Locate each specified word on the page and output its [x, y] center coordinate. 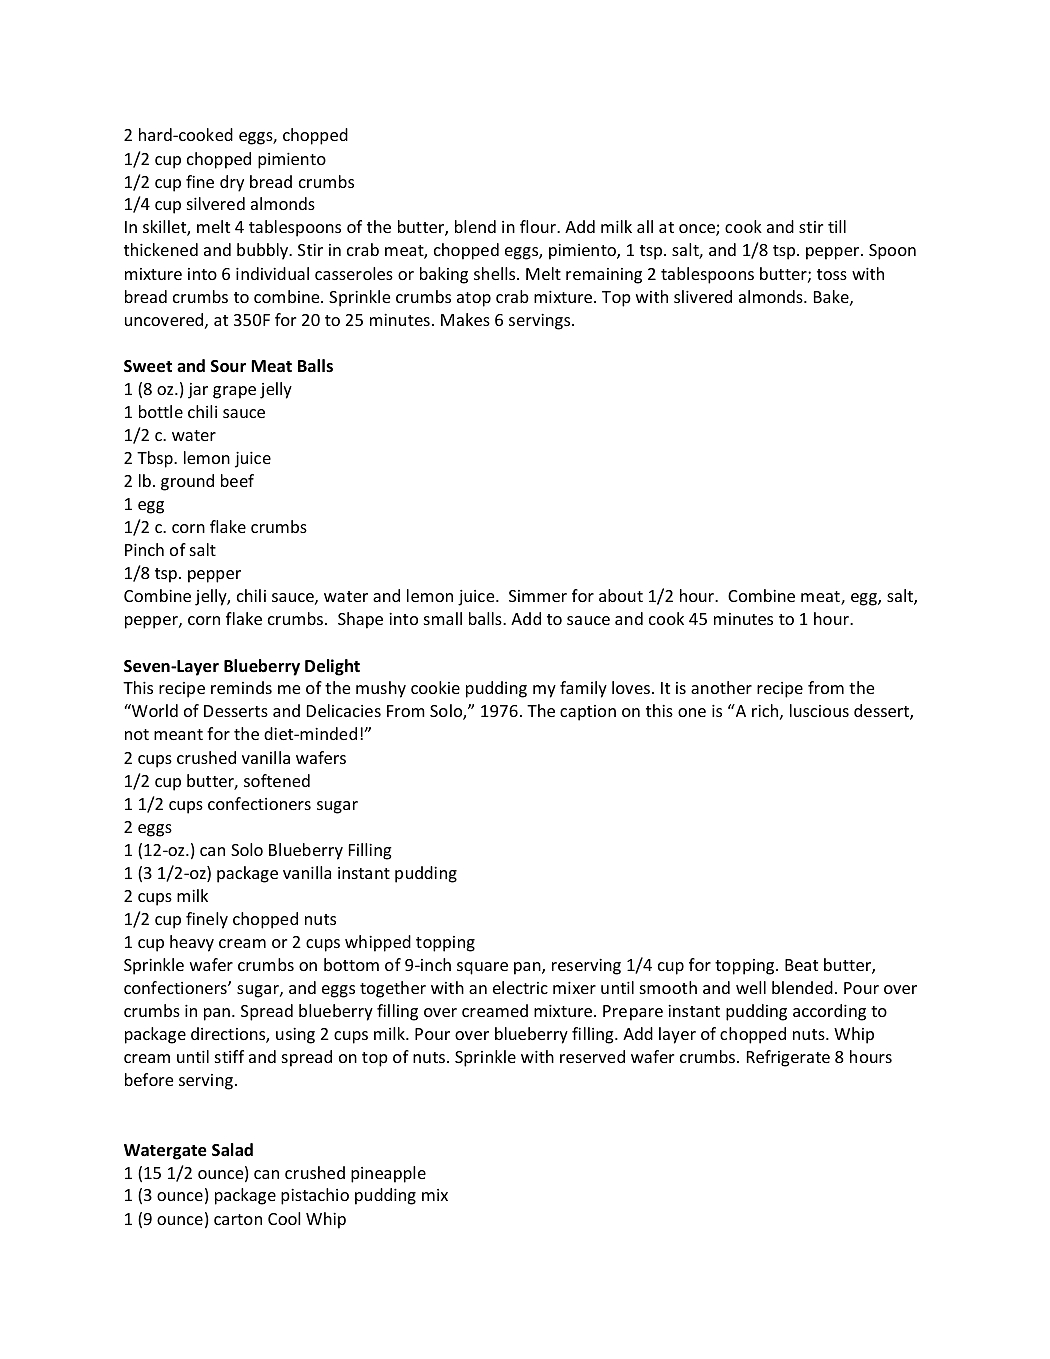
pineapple [388, 1174]
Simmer [538, 596]
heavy [192, 943]
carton [238, 1219]
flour [539, 226]
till [837, 226]
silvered [216, 203]
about [621, 595]
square [482, 968]
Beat [801, 965]
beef [237, 480]
